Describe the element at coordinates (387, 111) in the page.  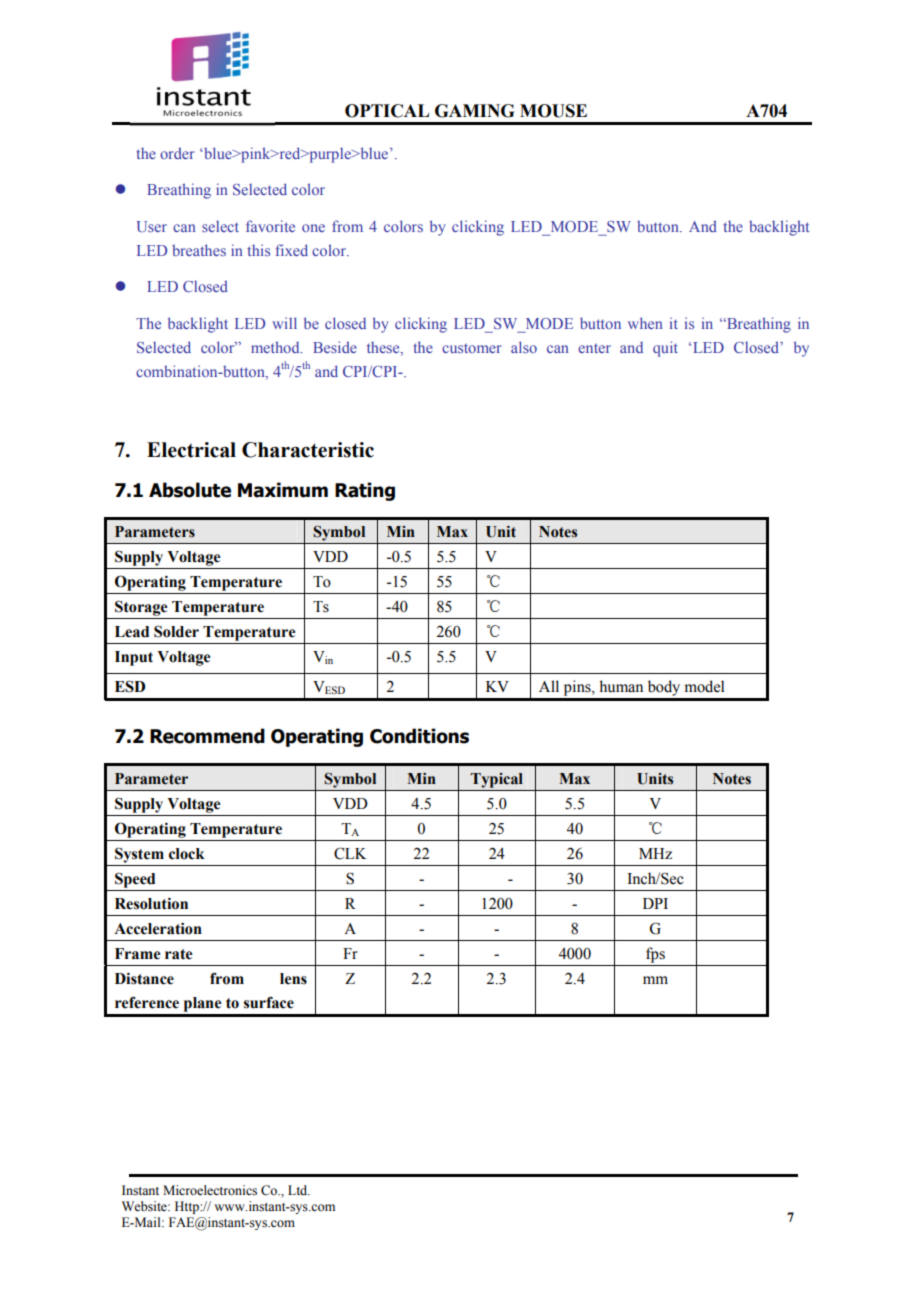
I see `OPTICAL` at that location.
